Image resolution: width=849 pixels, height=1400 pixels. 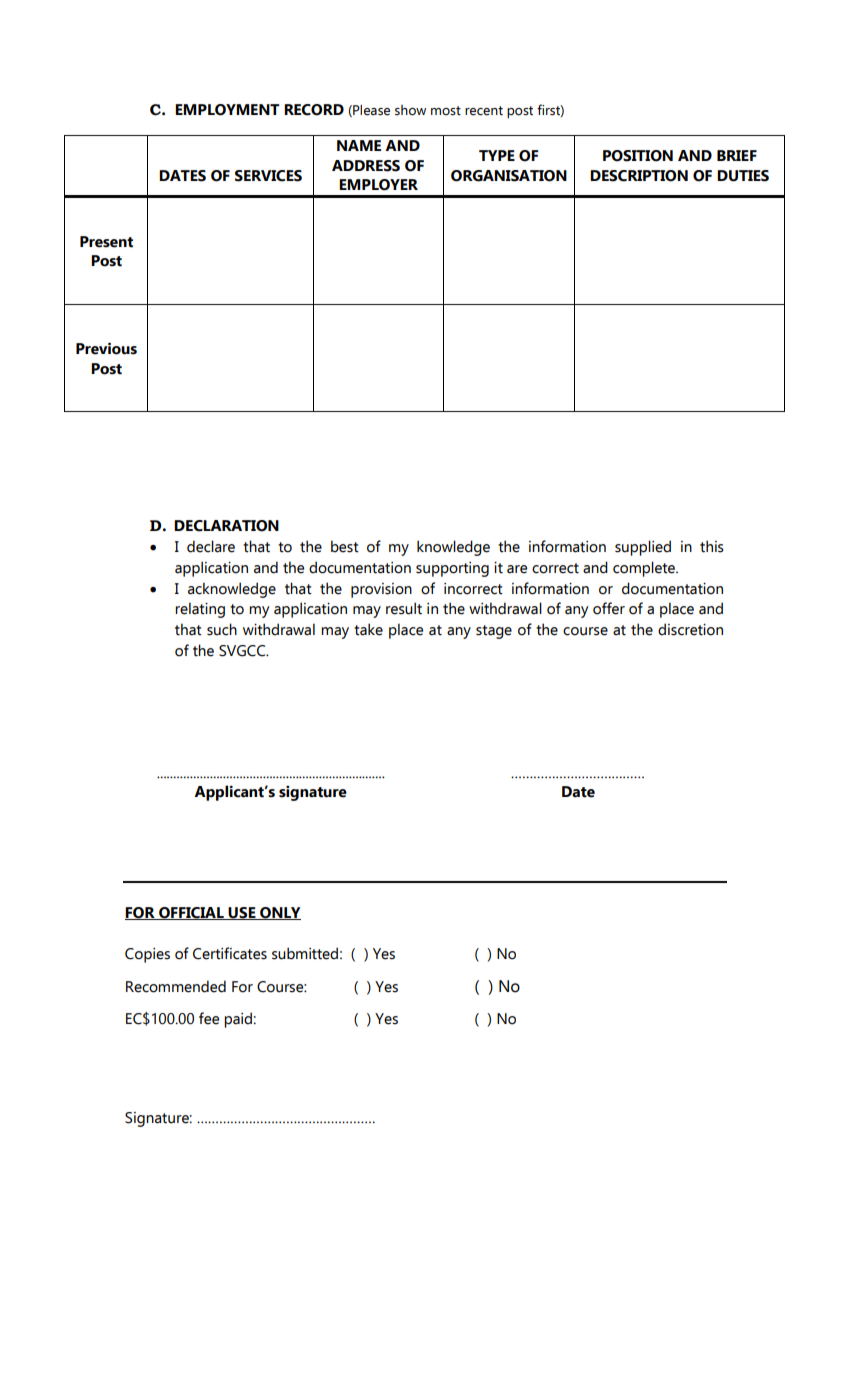 What do you see at coordinates (645, 569) in the screenshot?
I see `complete` at bounding box center [645, 569].
